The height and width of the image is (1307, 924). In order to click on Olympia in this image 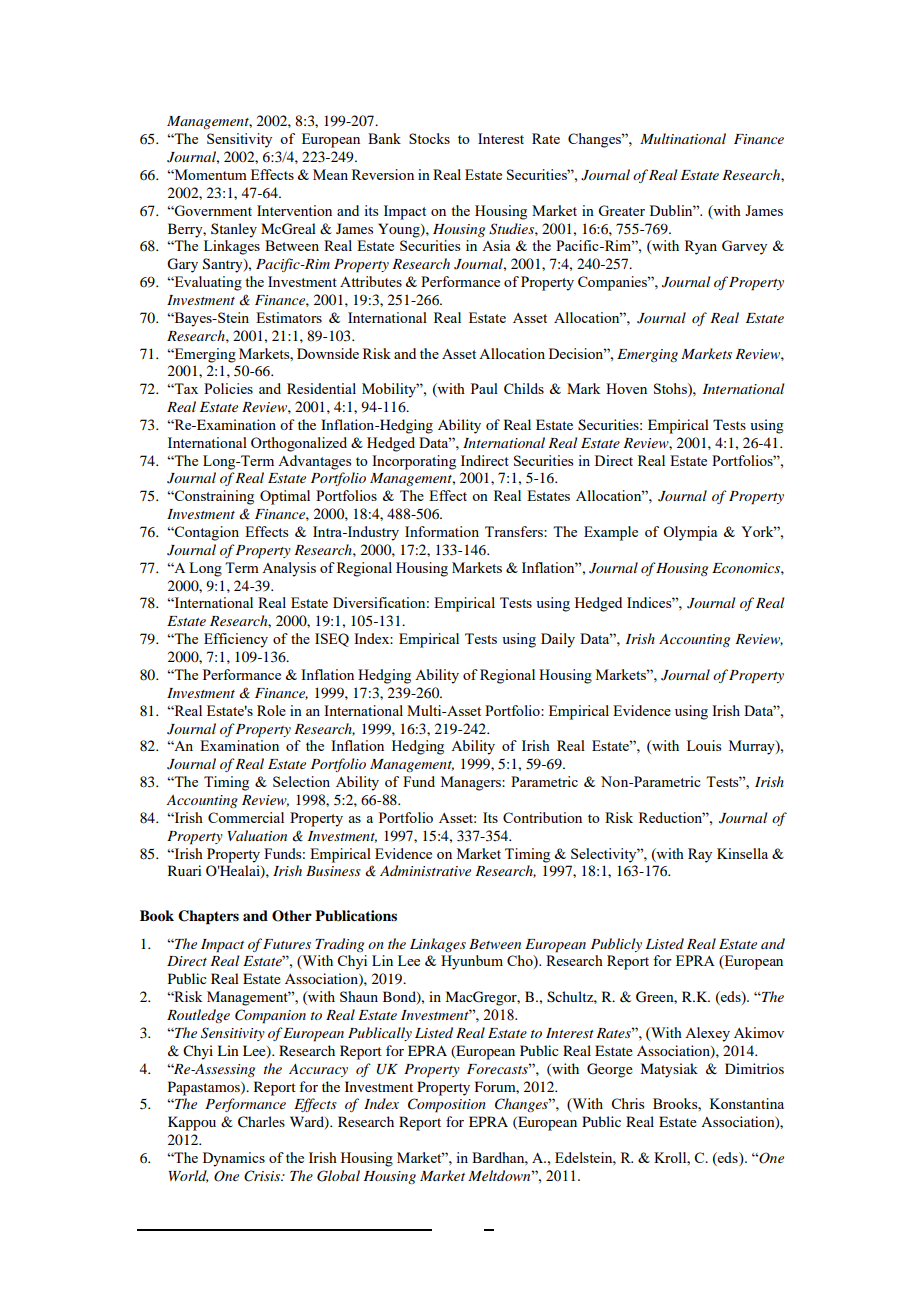, I will do `click(690, 533)`.
